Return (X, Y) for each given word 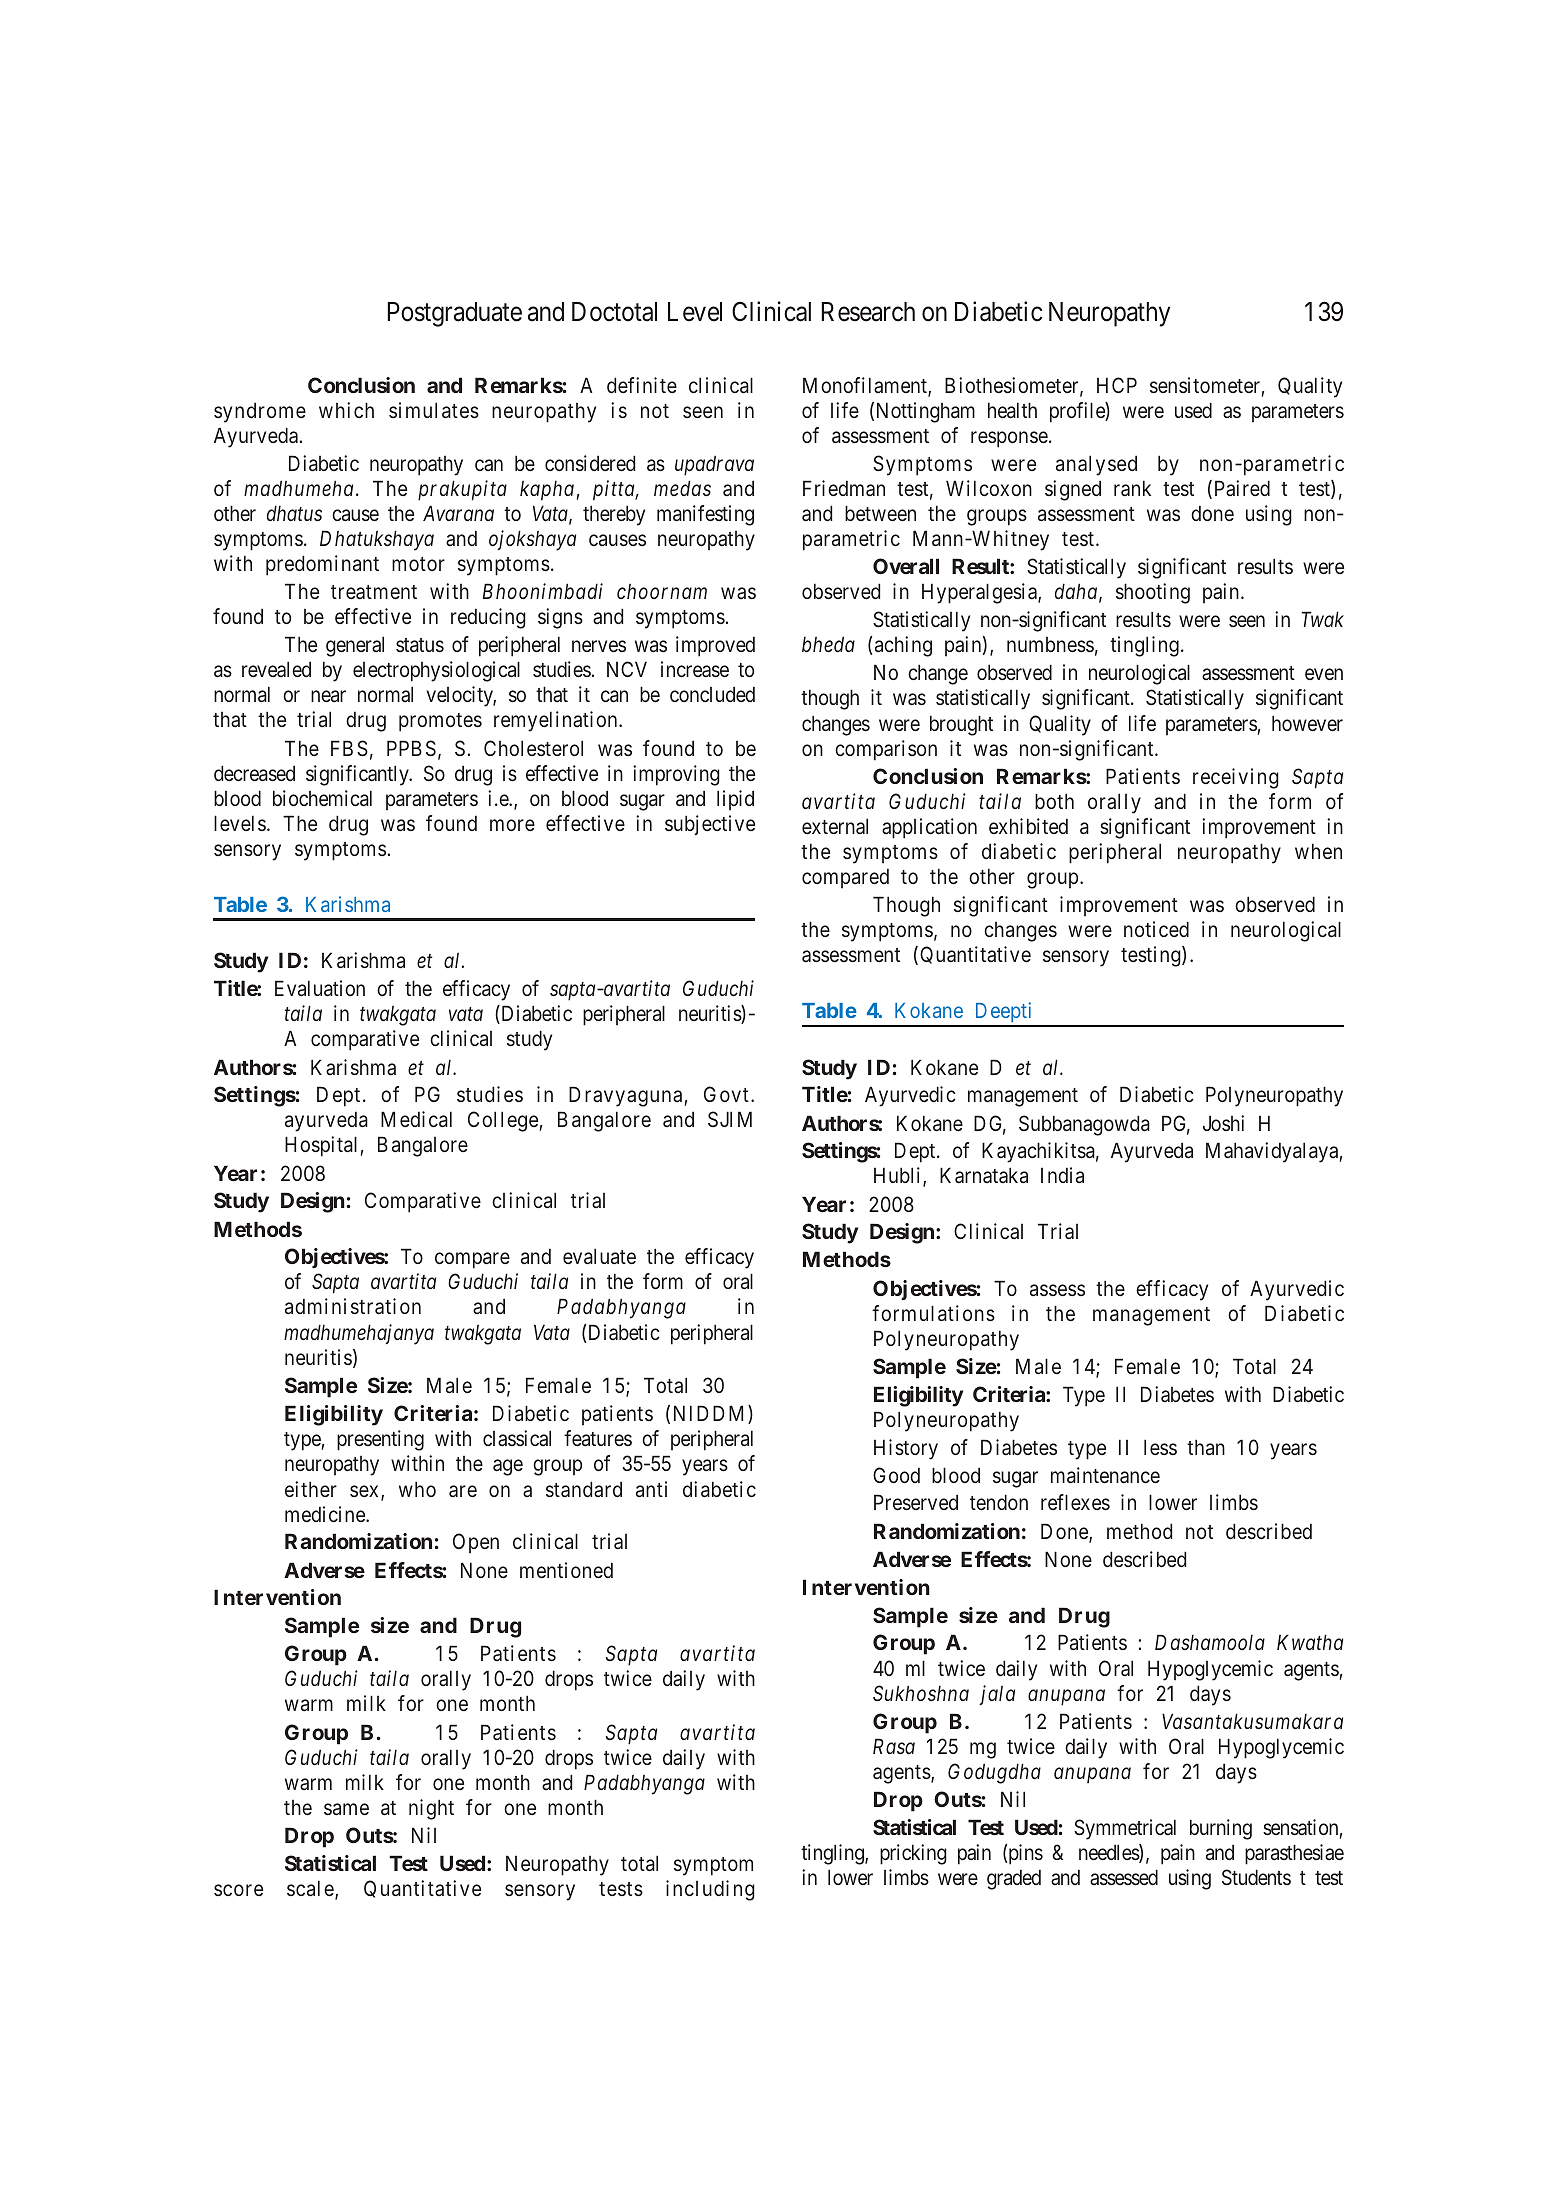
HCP (1117, 385)
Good (896, 1475)
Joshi (1223, 1123)
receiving (1236, 778)
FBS (349, 748)
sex (364, 1491)
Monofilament (866, 386)
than (1206, 1447)
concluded (712, 694)
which (346, 410)
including (710, 1890)
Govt (726, 1094)
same (346, 1809)
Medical (416, 1119)
